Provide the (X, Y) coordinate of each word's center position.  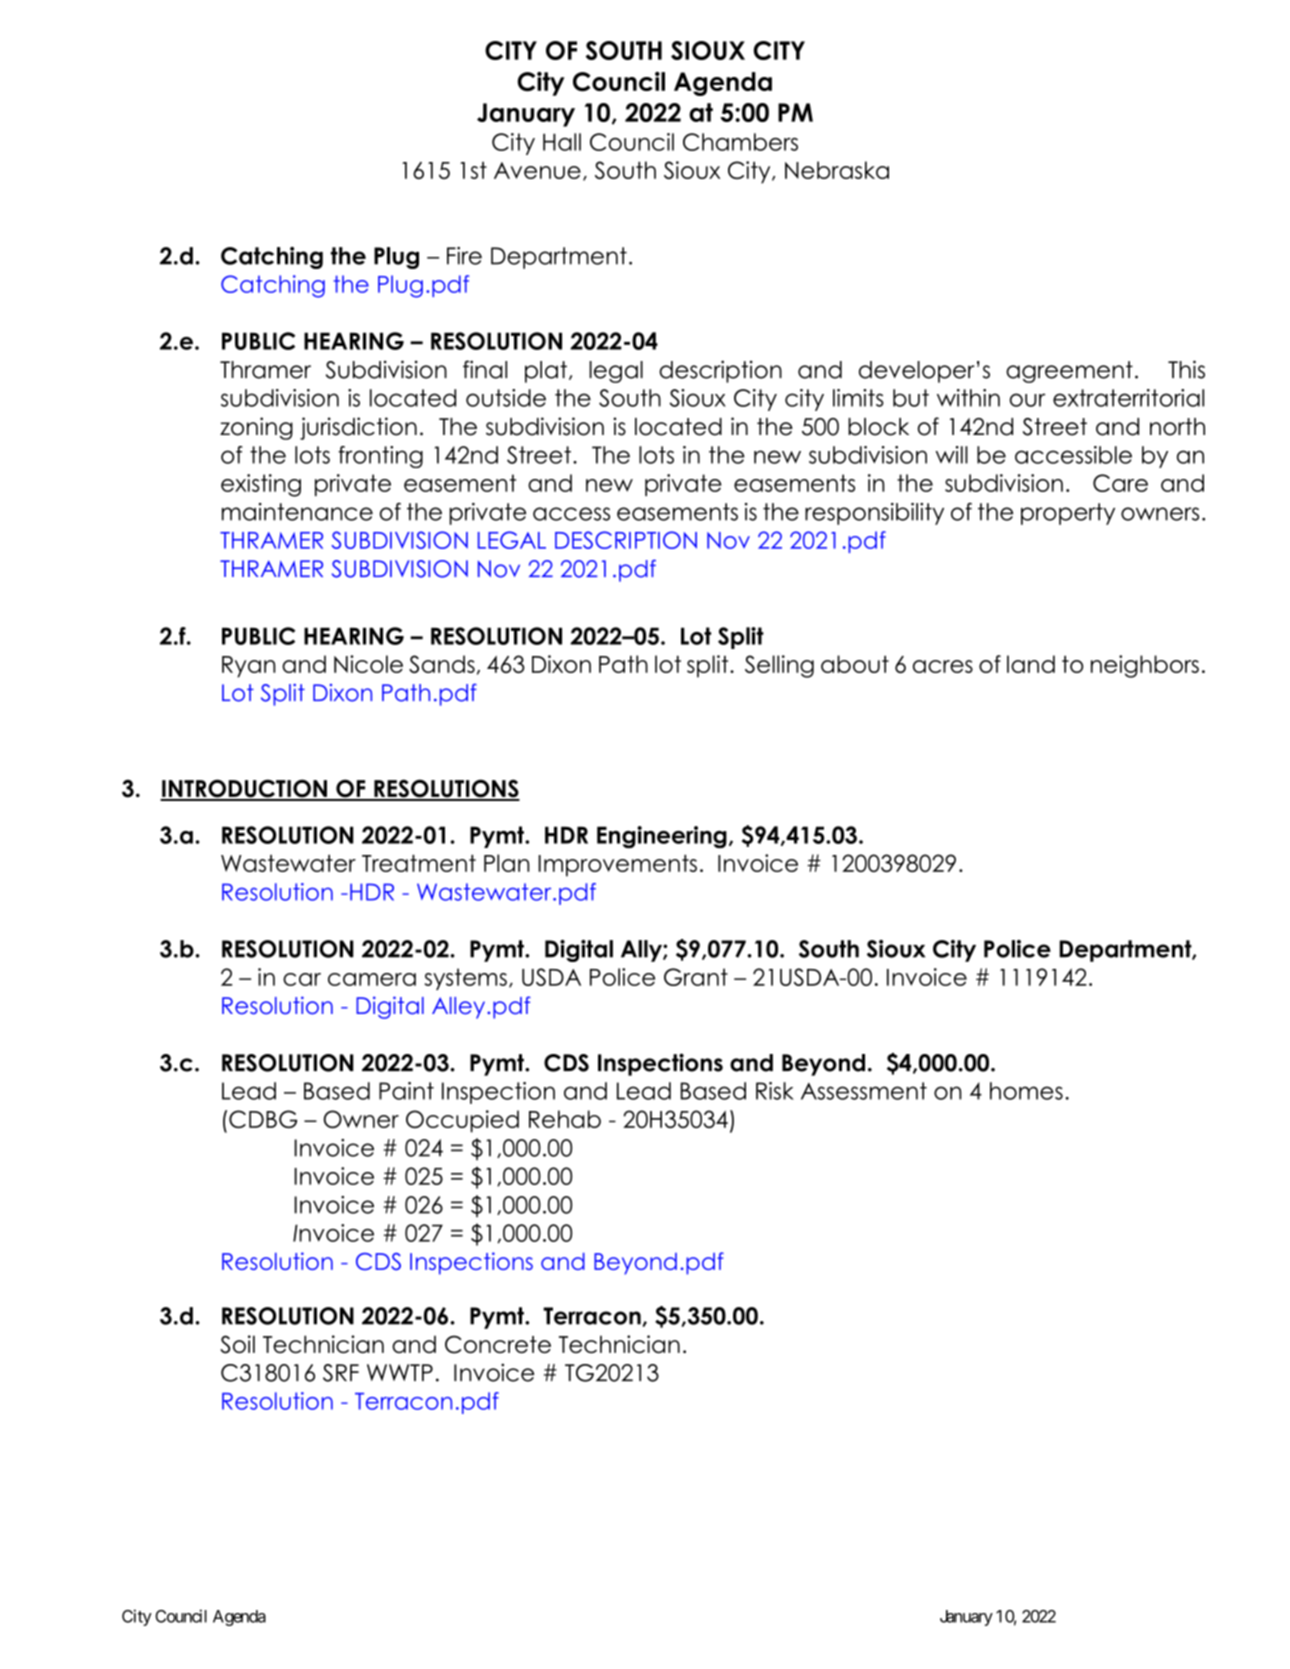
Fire (464, 256)
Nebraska (837, 170)
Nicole (368, 664)
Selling (779, 666)
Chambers (740, 142)
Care (1120, 483)
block (878, 427)
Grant (696, 977)
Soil (237, 1344)
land (1031, 664)
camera (372, 979)
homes (1026, 1091)
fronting (380, 457)
